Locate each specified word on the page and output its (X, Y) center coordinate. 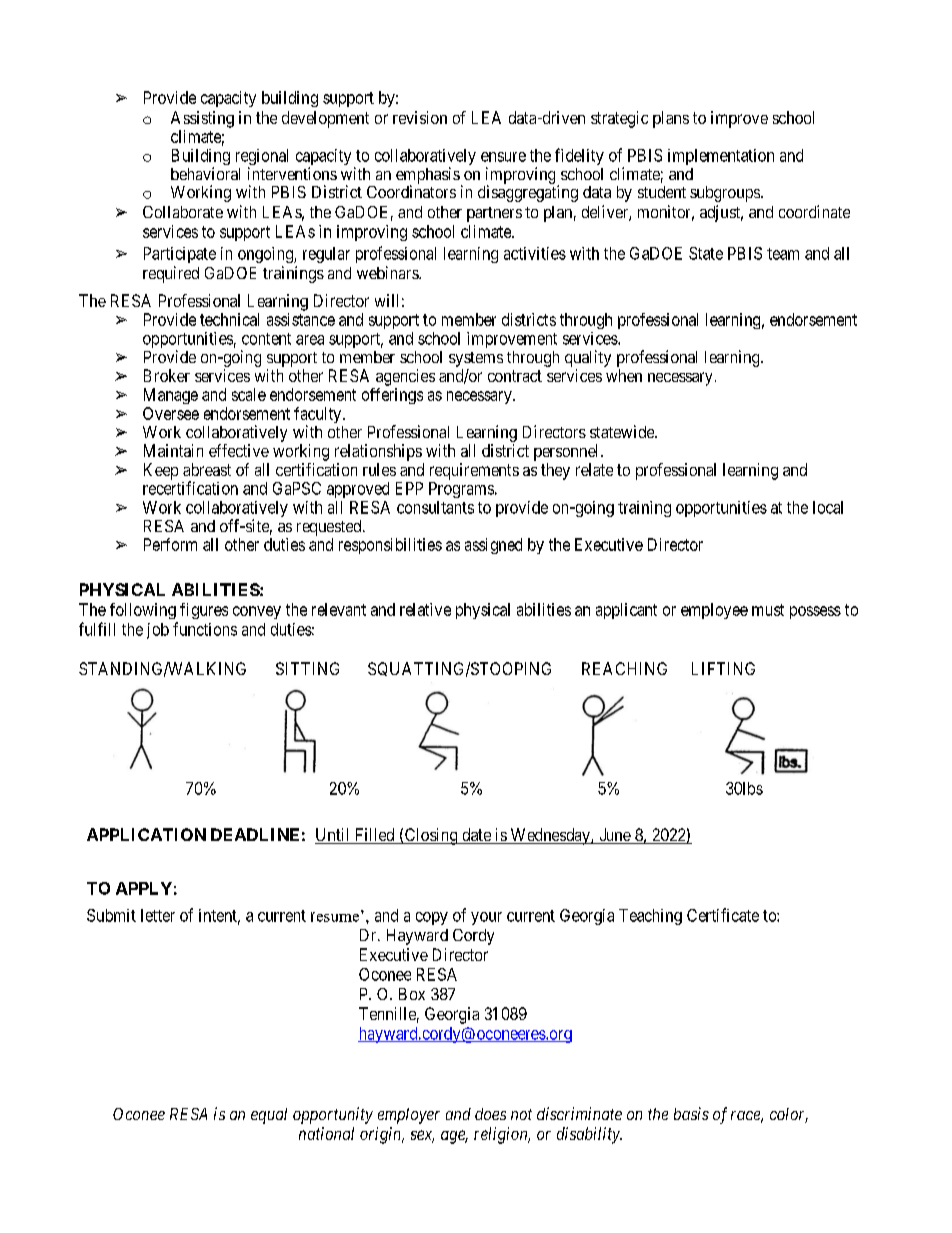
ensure (503, 157)
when (624, 375)
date (476, 836)
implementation (721, 157)
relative (425, 609)
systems (476, 359)
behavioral (205, 173)
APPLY (144, 888)
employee (714, 611)
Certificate (723, 915)
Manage (171, 396)
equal (269, 1116)
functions (205, 629)
